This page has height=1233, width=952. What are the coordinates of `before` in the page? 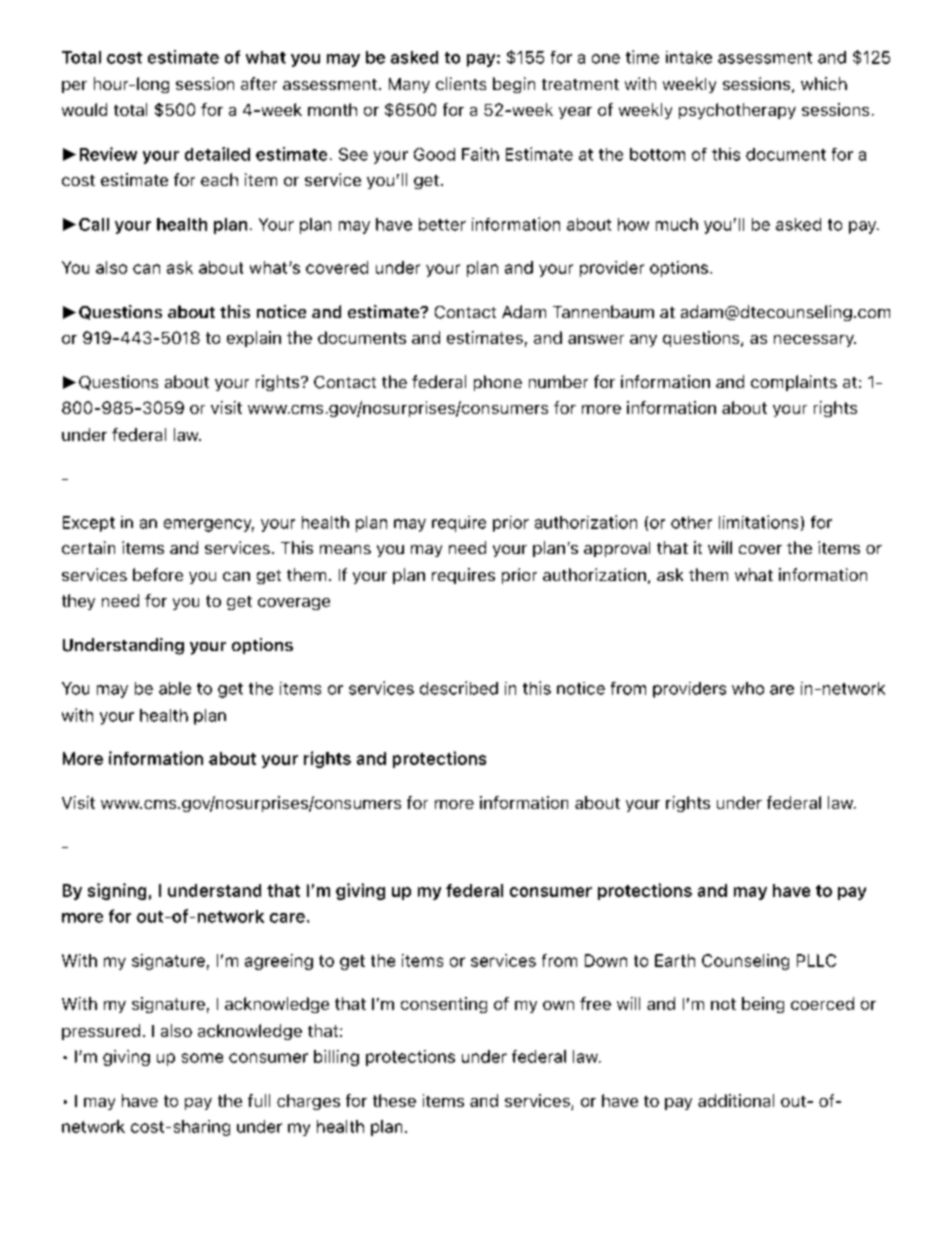 It's located at (158, 574).
